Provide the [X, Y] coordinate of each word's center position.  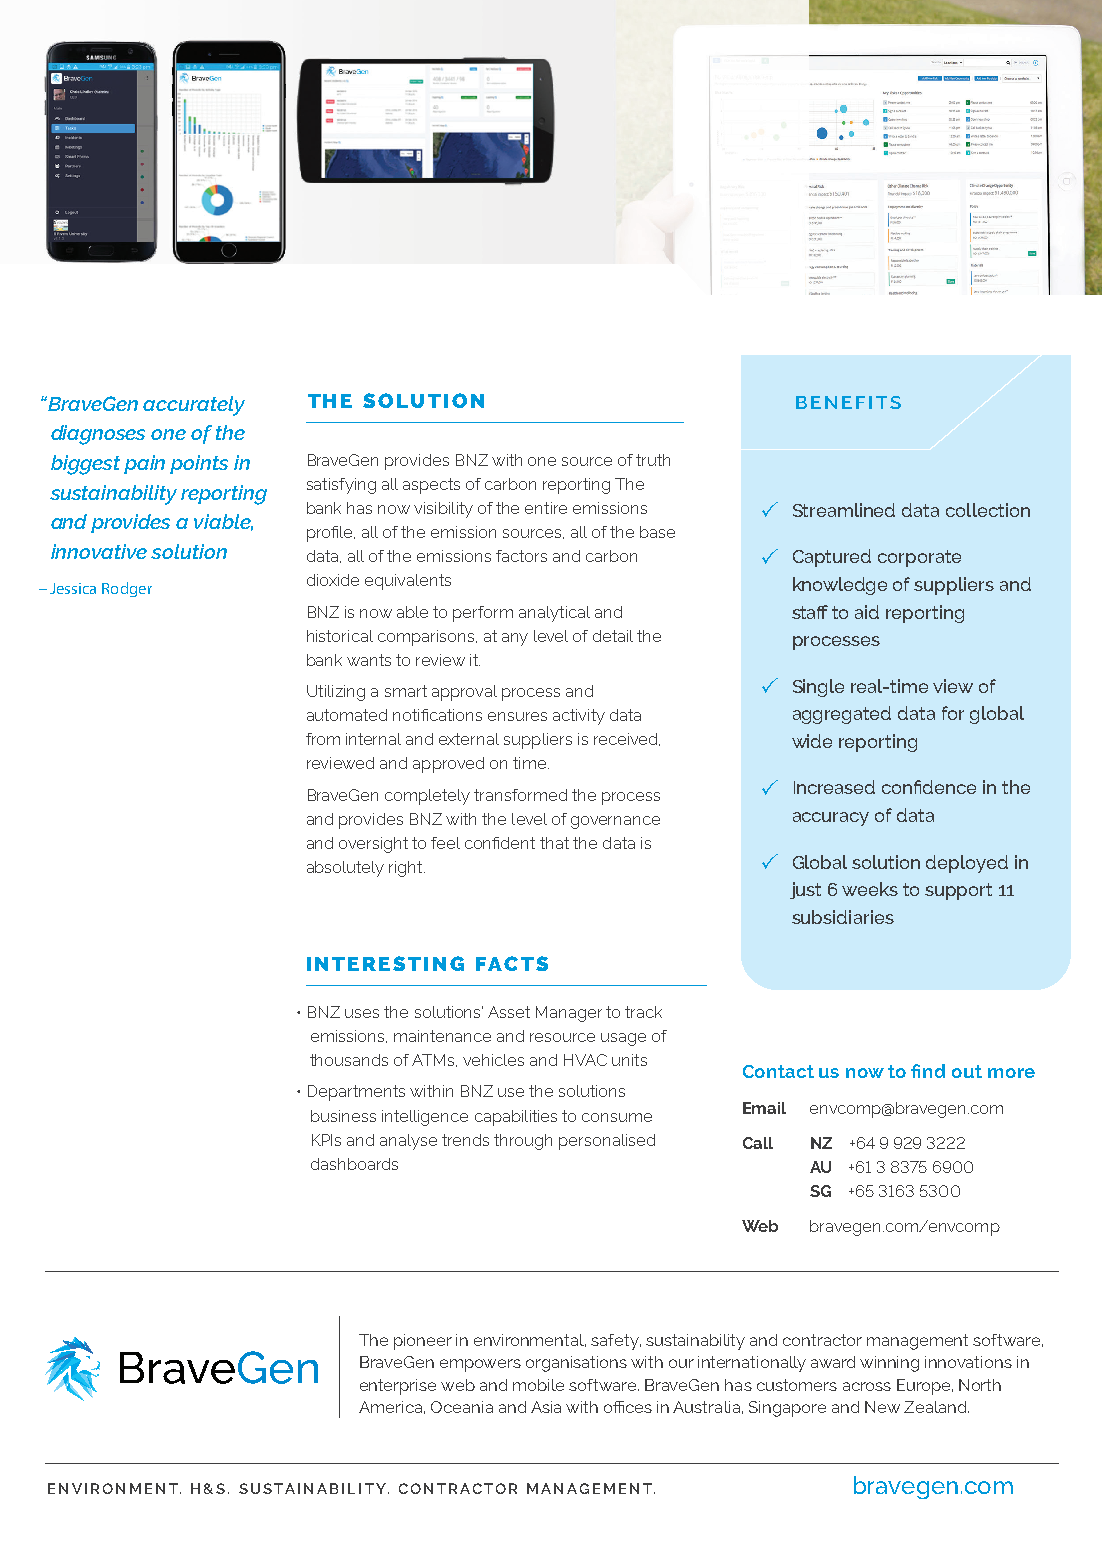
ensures [517, 716]
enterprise [398, 1387]
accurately [194, 406]
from [323, 739]
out [967, 1071]
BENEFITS [848, 402]
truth [653, 460]
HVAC [585, 1060]
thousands [349, 1060]
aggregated [842, 715]
